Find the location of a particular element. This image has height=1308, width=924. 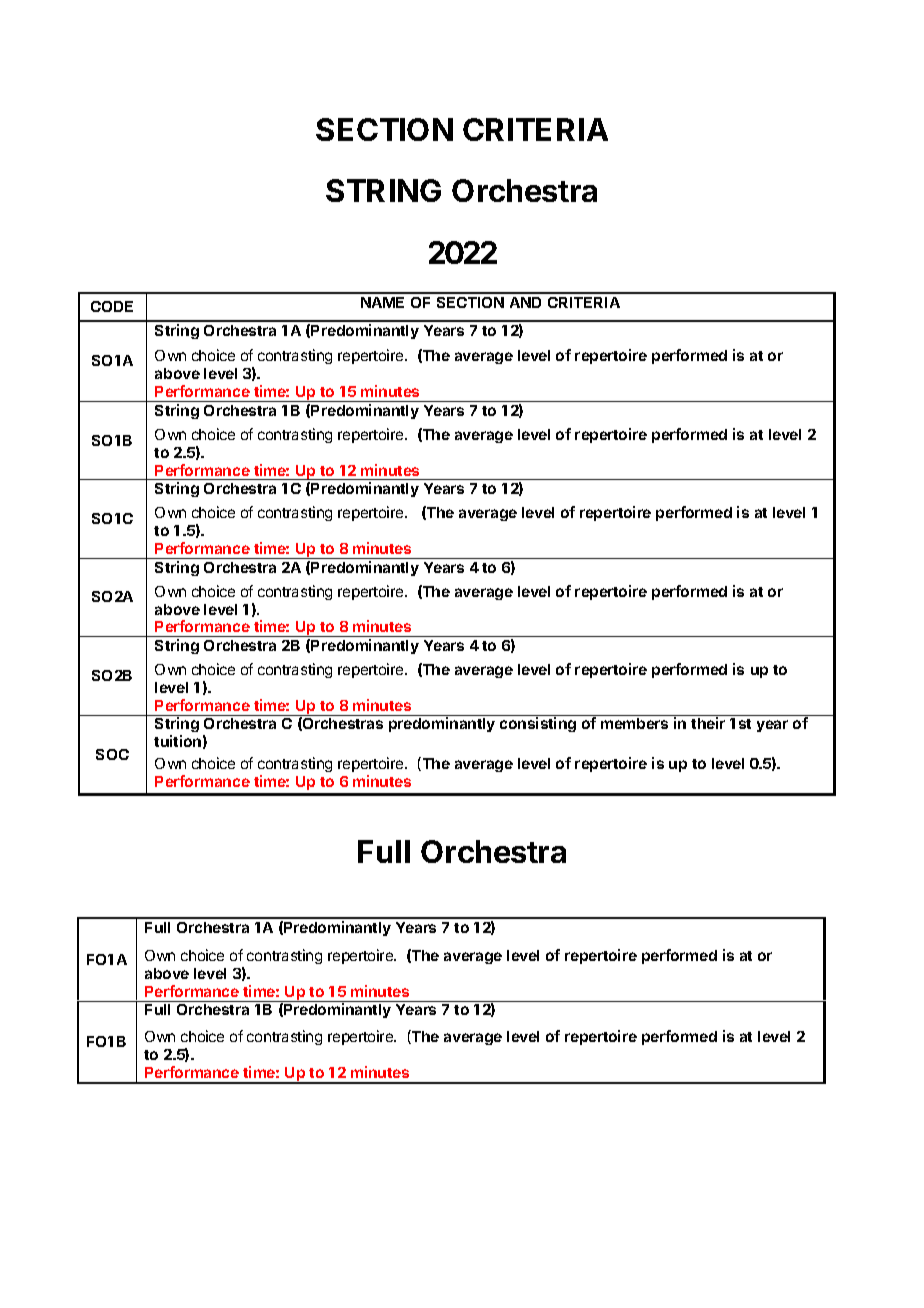

consisting is located at coordinates (538, 724).
